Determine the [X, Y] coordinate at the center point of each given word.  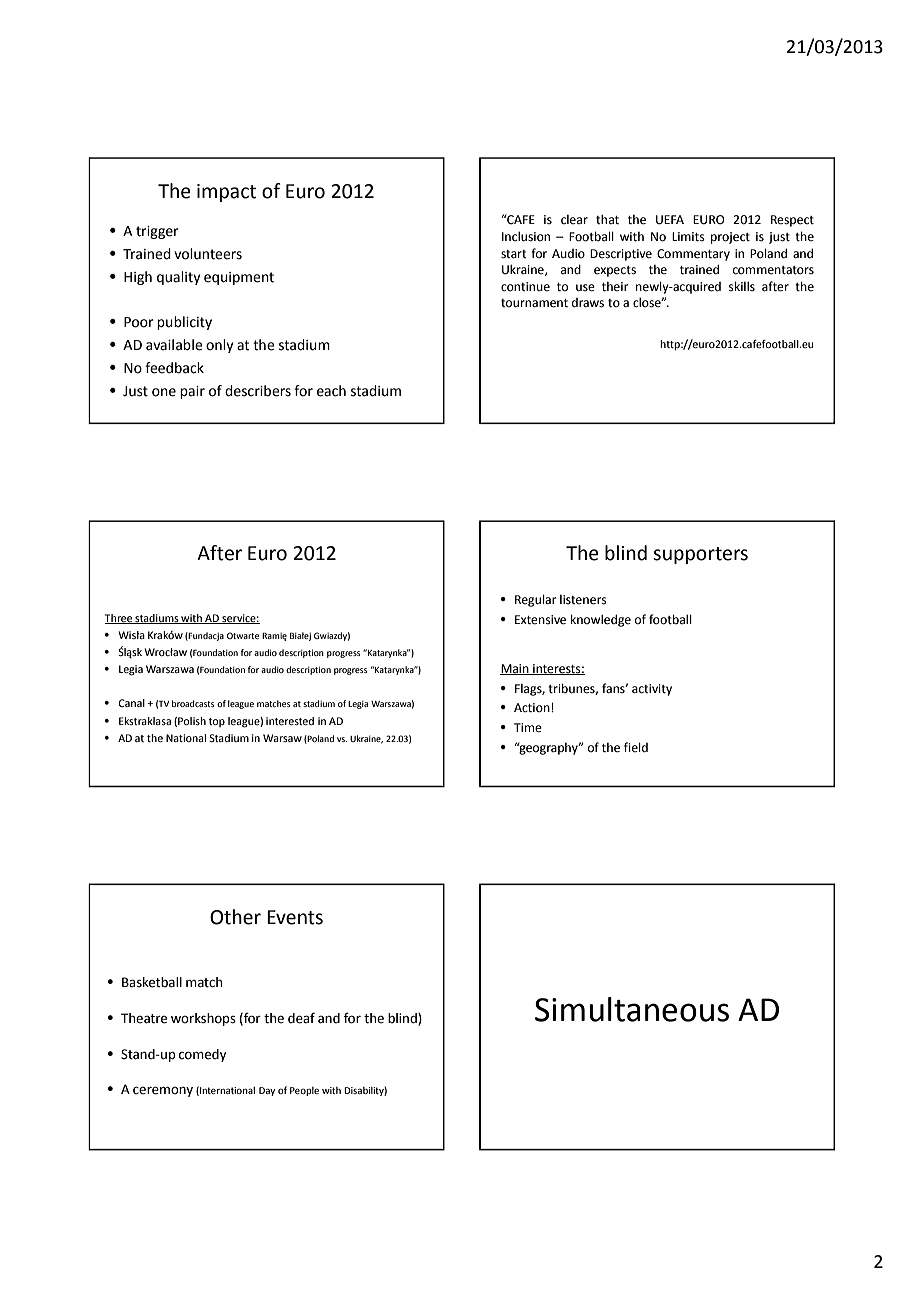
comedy [202, 1055]
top [217, 722]
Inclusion [526, 236]
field [636, 747]
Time [528, 728]
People [304, 1091]
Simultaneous [632, 1009]
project [730, 238]
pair [192, 392]
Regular [535, 600]
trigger [157, 232]
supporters [700, 555]
